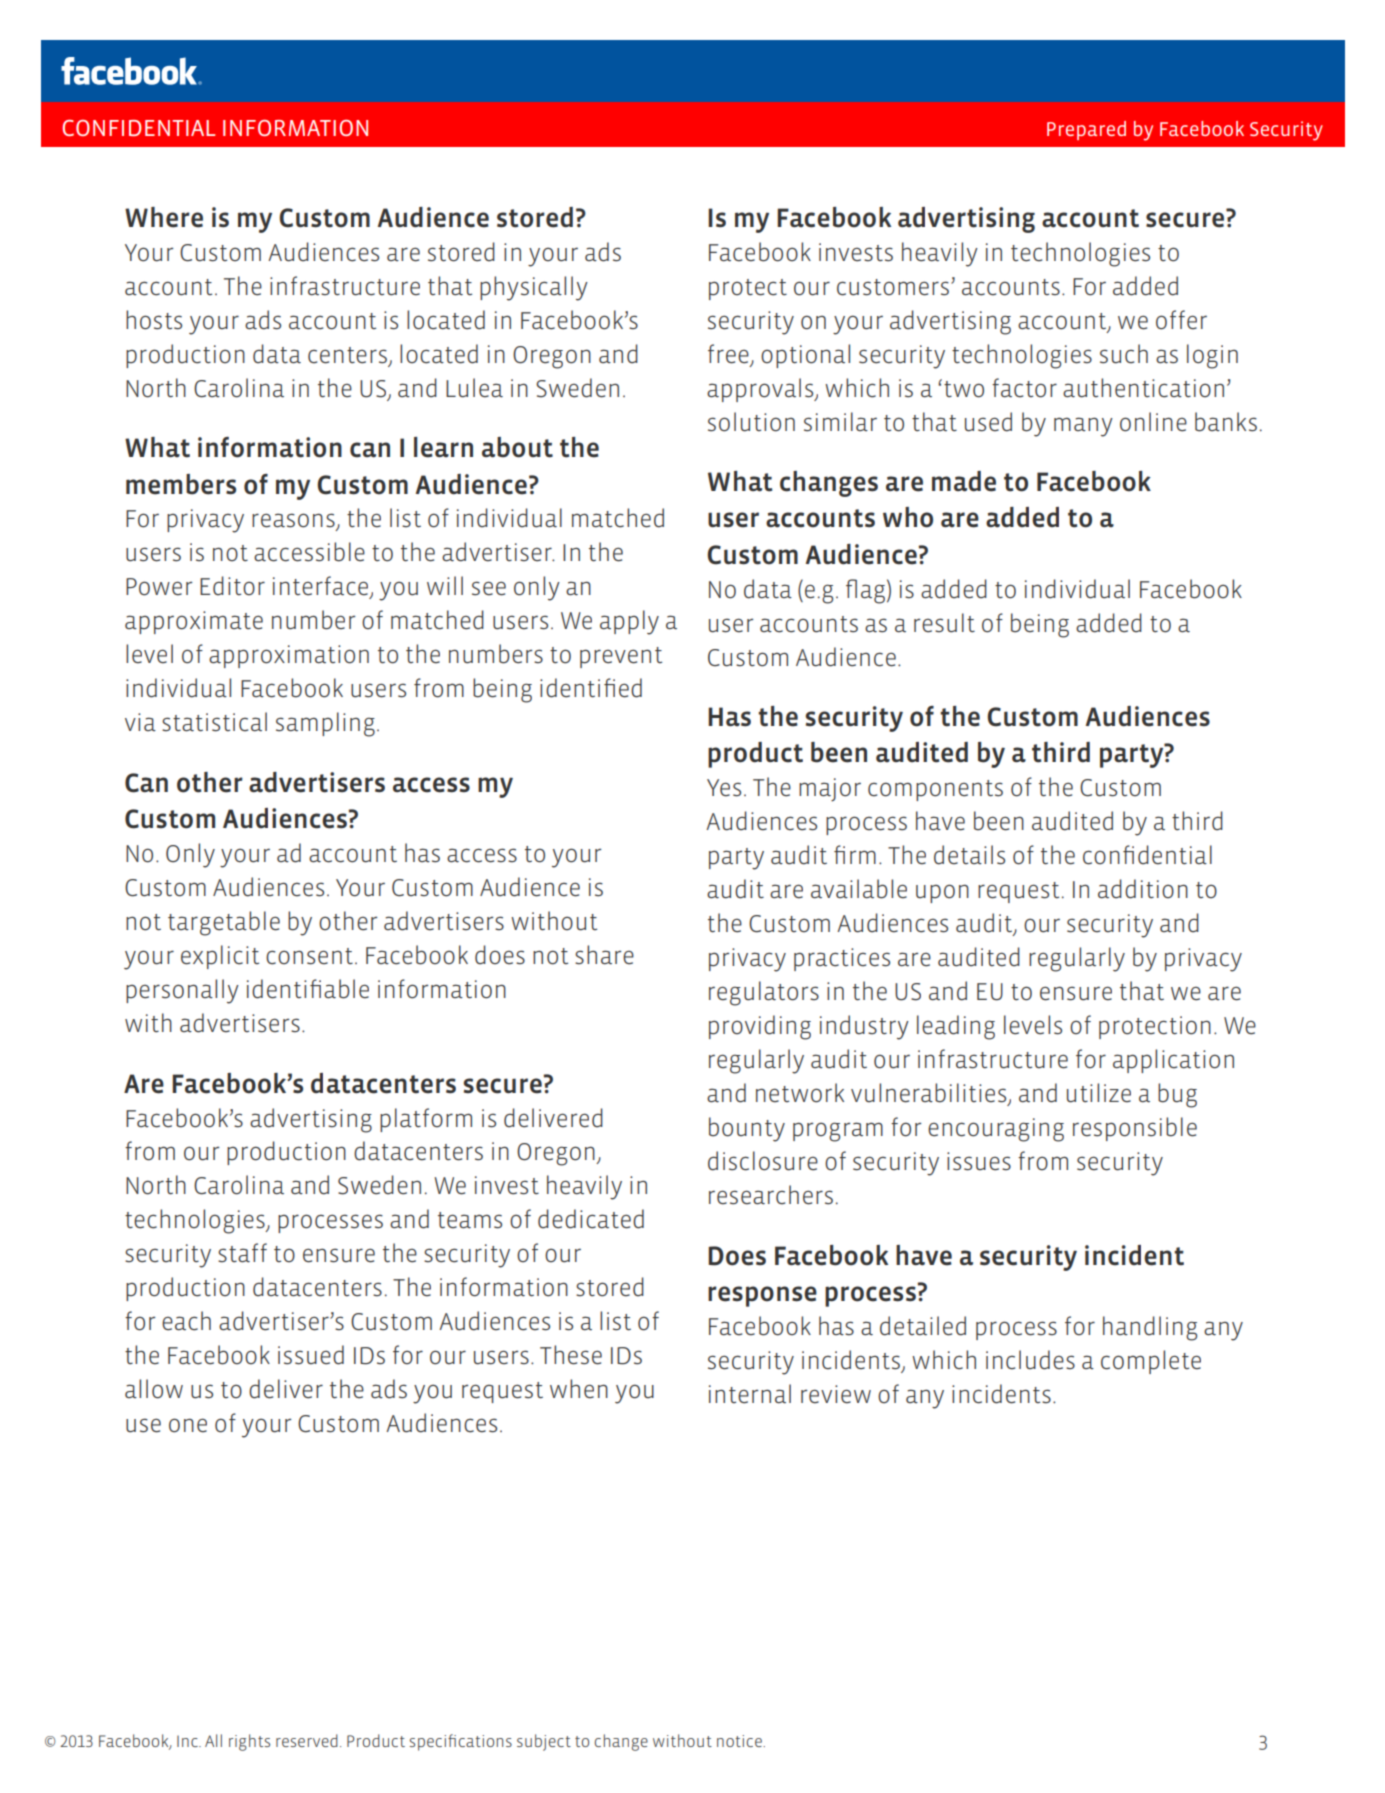 Image resolution: width=1385 pixels, height=1793 pixels. Describe the element at coordinates (1086, 130) in the page. I see `Prepared` at that location.
